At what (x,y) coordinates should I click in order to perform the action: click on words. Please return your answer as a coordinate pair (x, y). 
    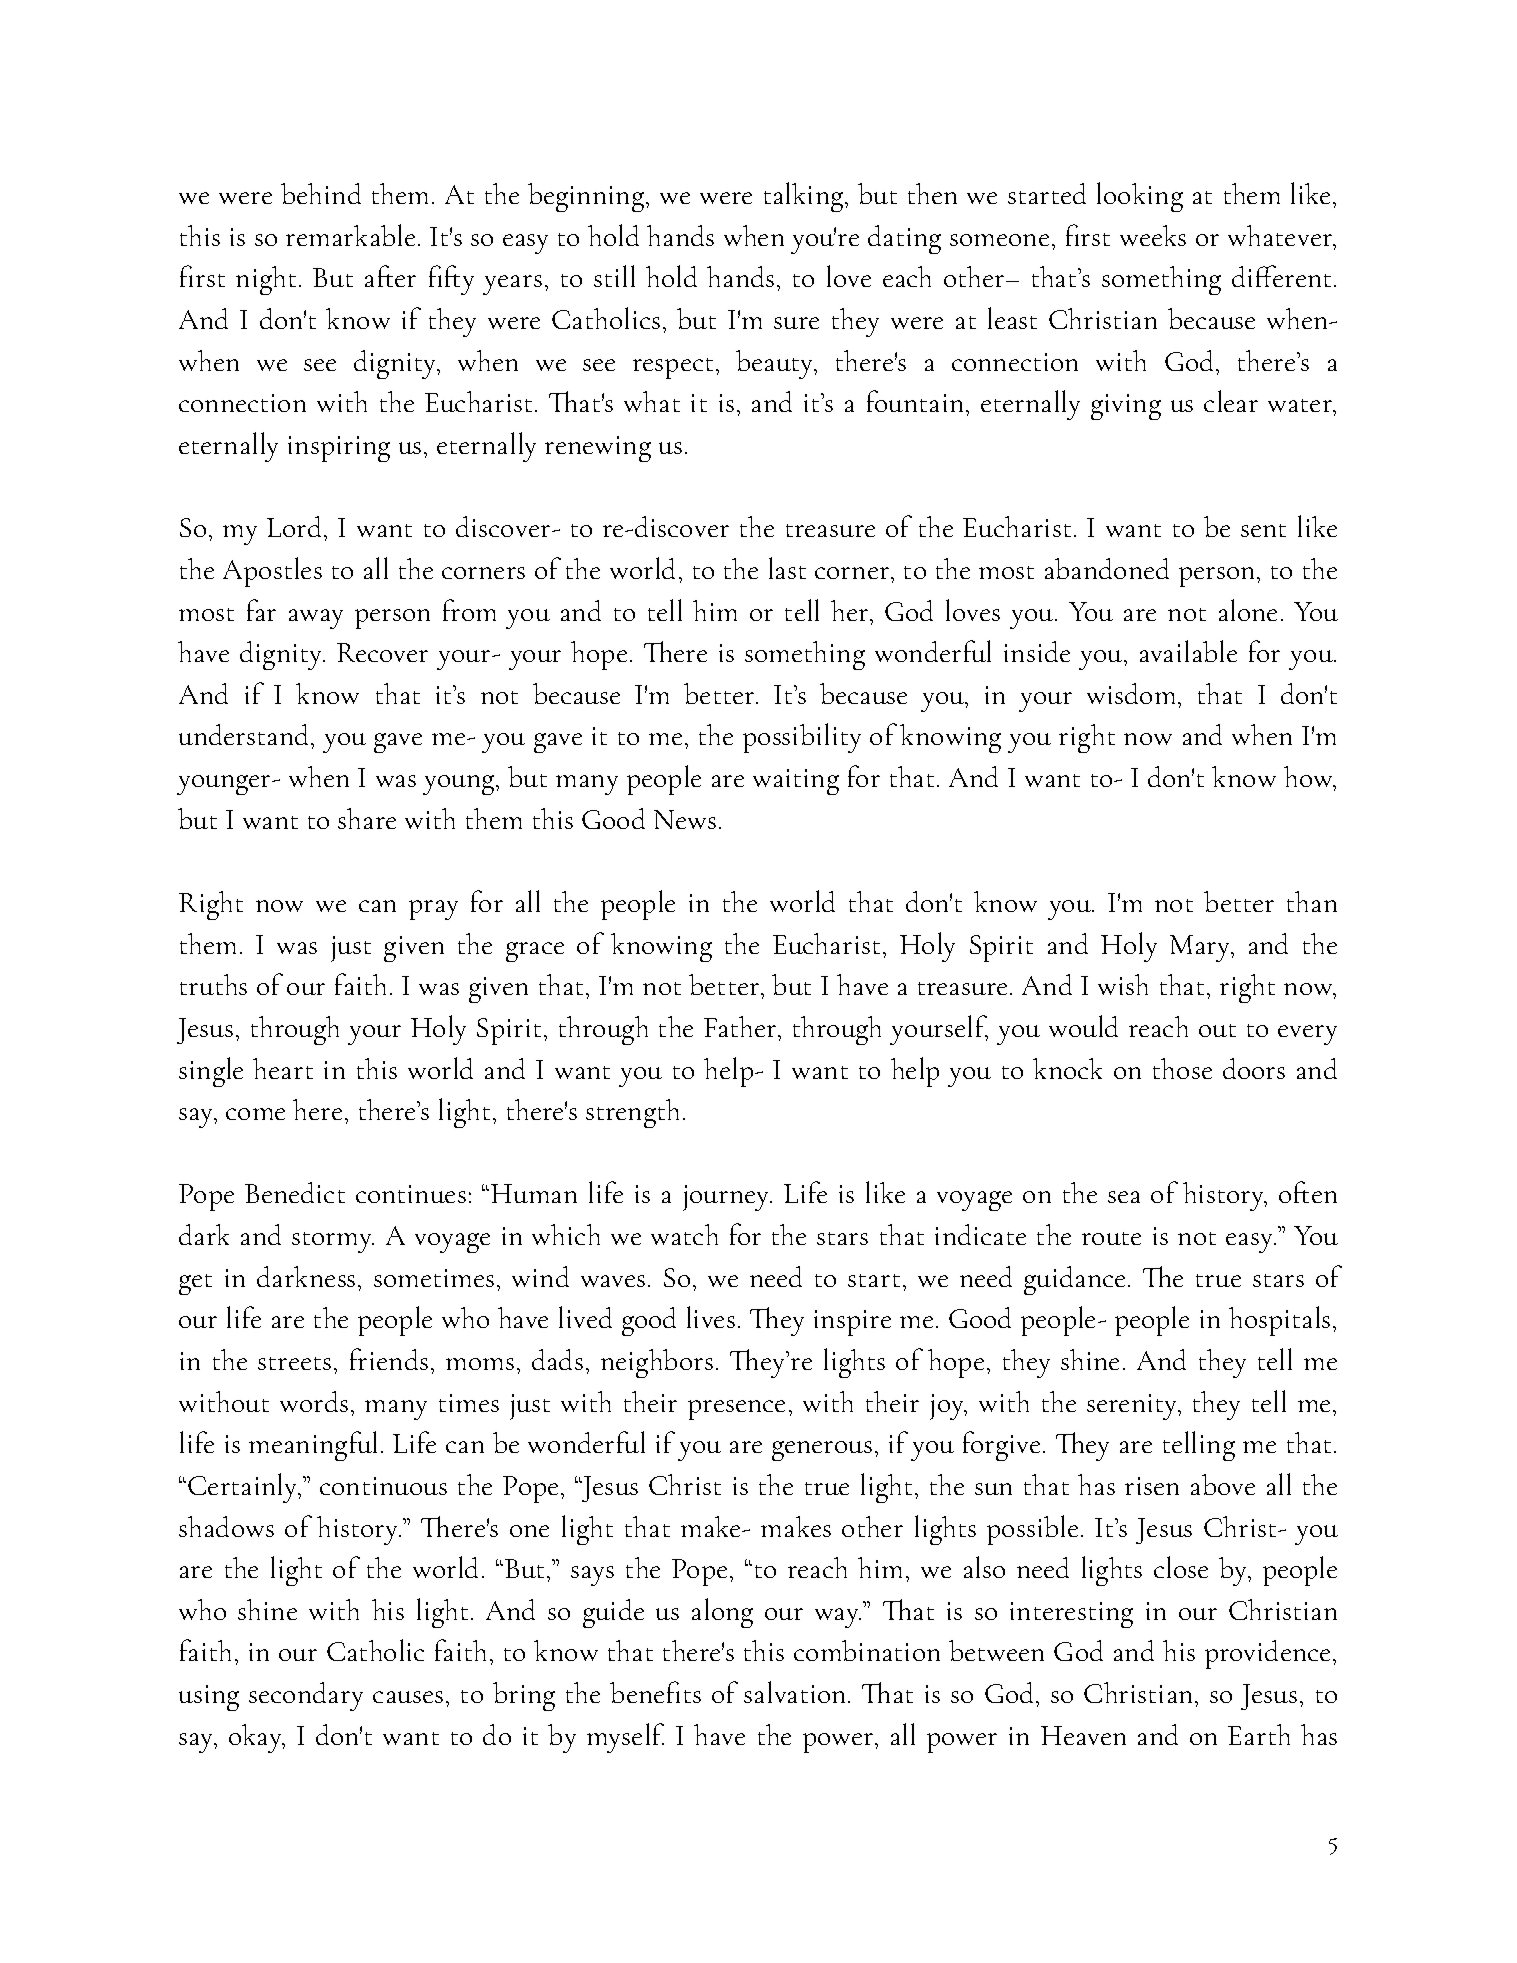
    Looking at the image, I should click on (314, 1401).
